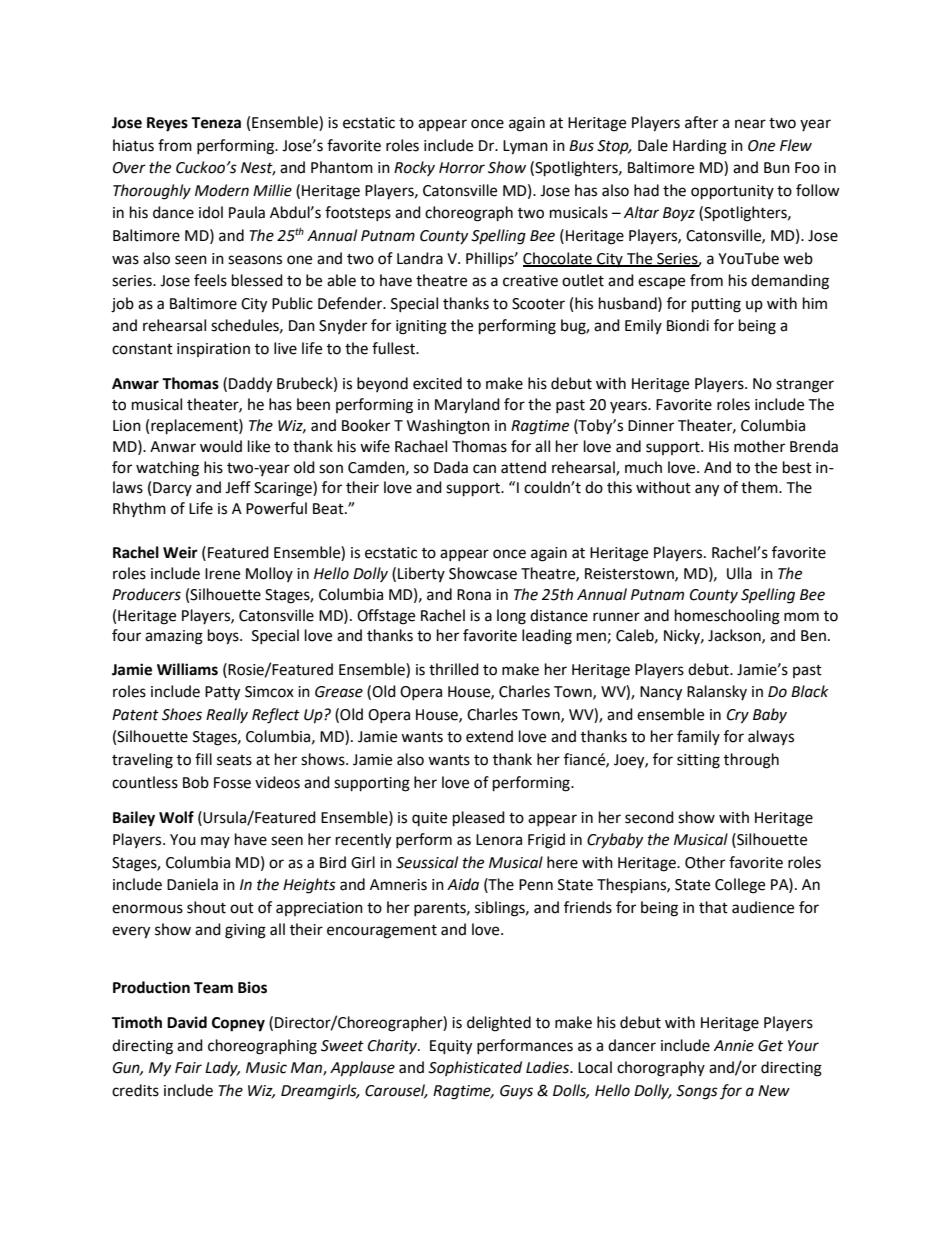  I want to click on would, so click(221, 446).
